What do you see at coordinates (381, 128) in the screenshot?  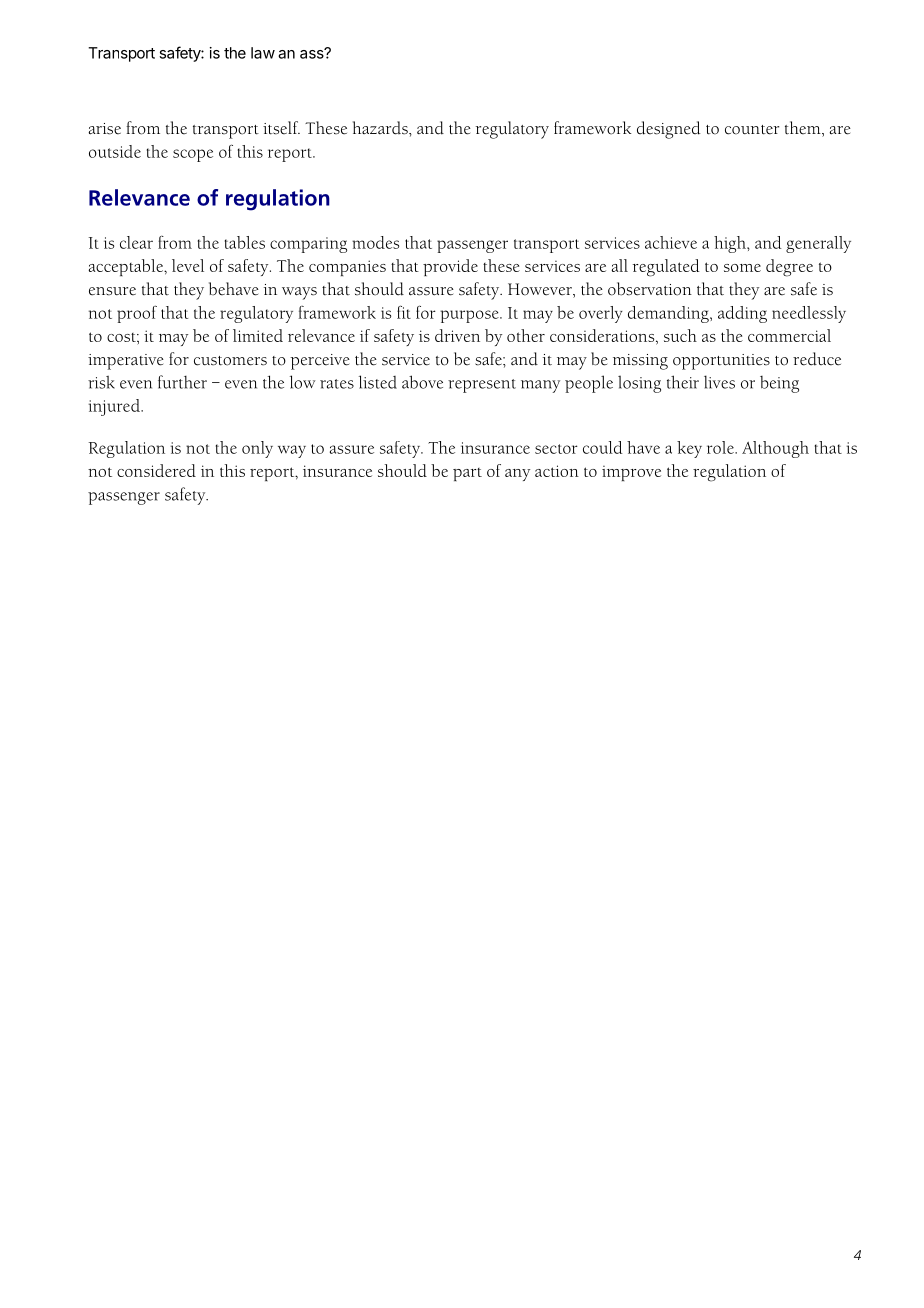 I see `hazards` at bounding box center [381, 128].
